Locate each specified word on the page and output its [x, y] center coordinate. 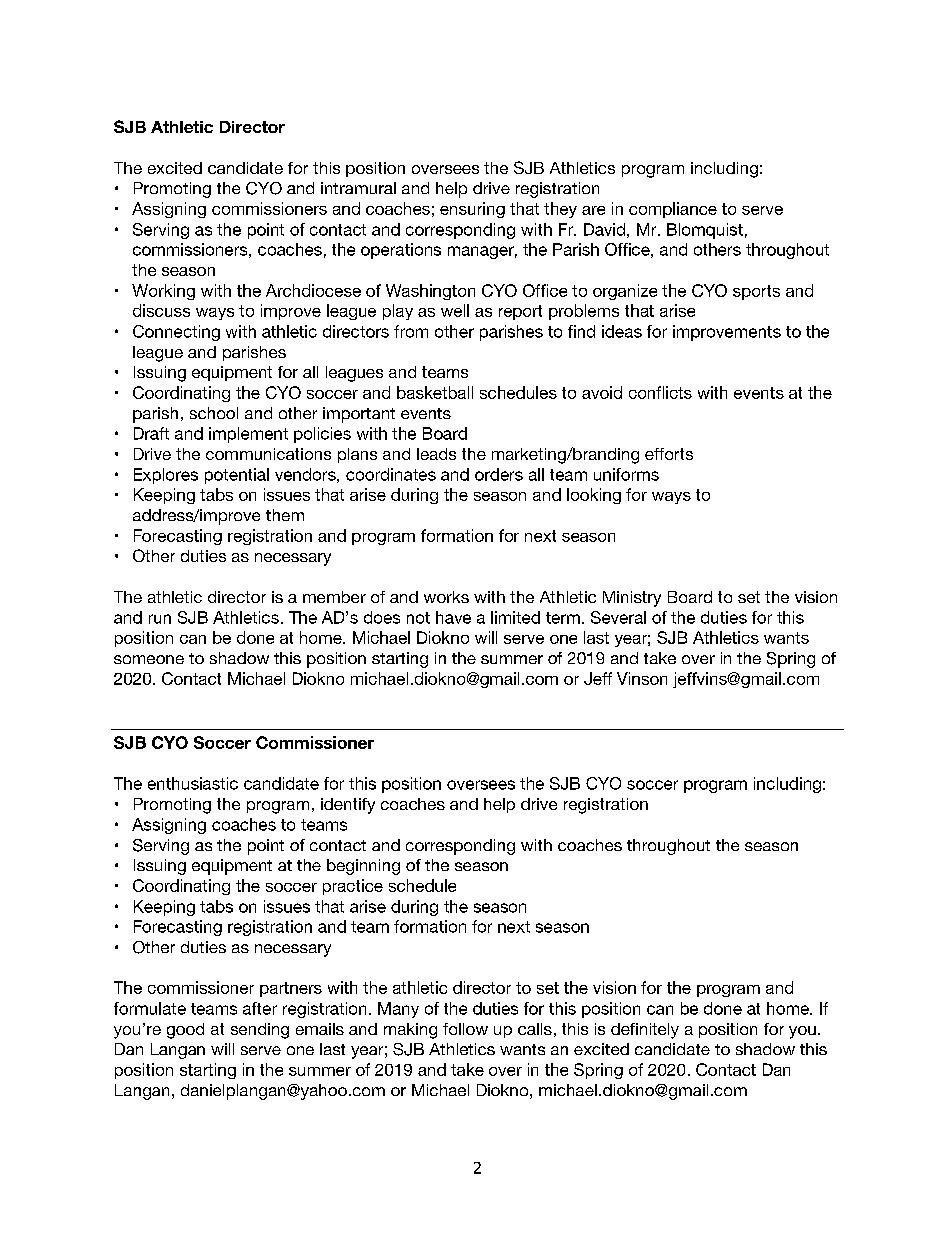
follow [465, 1029]
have [453, 617]
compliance [673, 210]
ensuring [472, 210]
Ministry [632, 599]
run [160, 619]
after [260, 1008]
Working [163, 292]
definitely [645, 1031]
